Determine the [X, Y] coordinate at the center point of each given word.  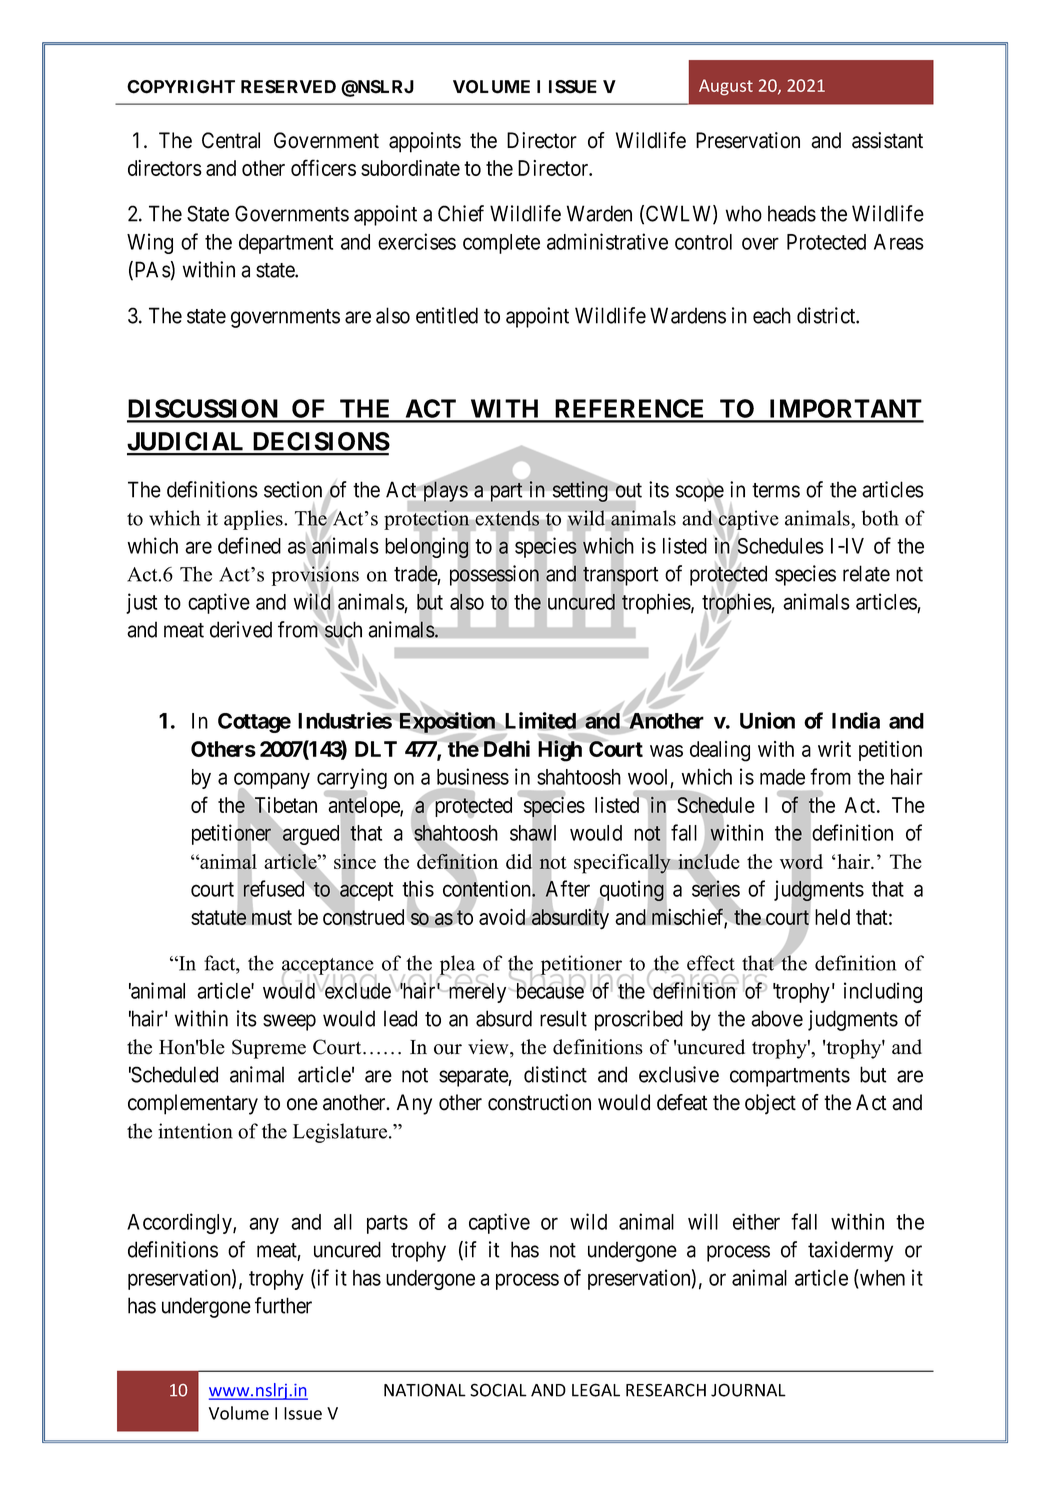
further [283, 1305]
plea [458, 966]
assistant [887, 140]
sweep [289, 1022]
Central [231, 140]
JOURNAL [748, 1390]
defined [249, 545]
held [832, 917]
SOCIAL [498, 1390]
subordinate [410, 168]
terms [776, 490]
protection [427, 520]
